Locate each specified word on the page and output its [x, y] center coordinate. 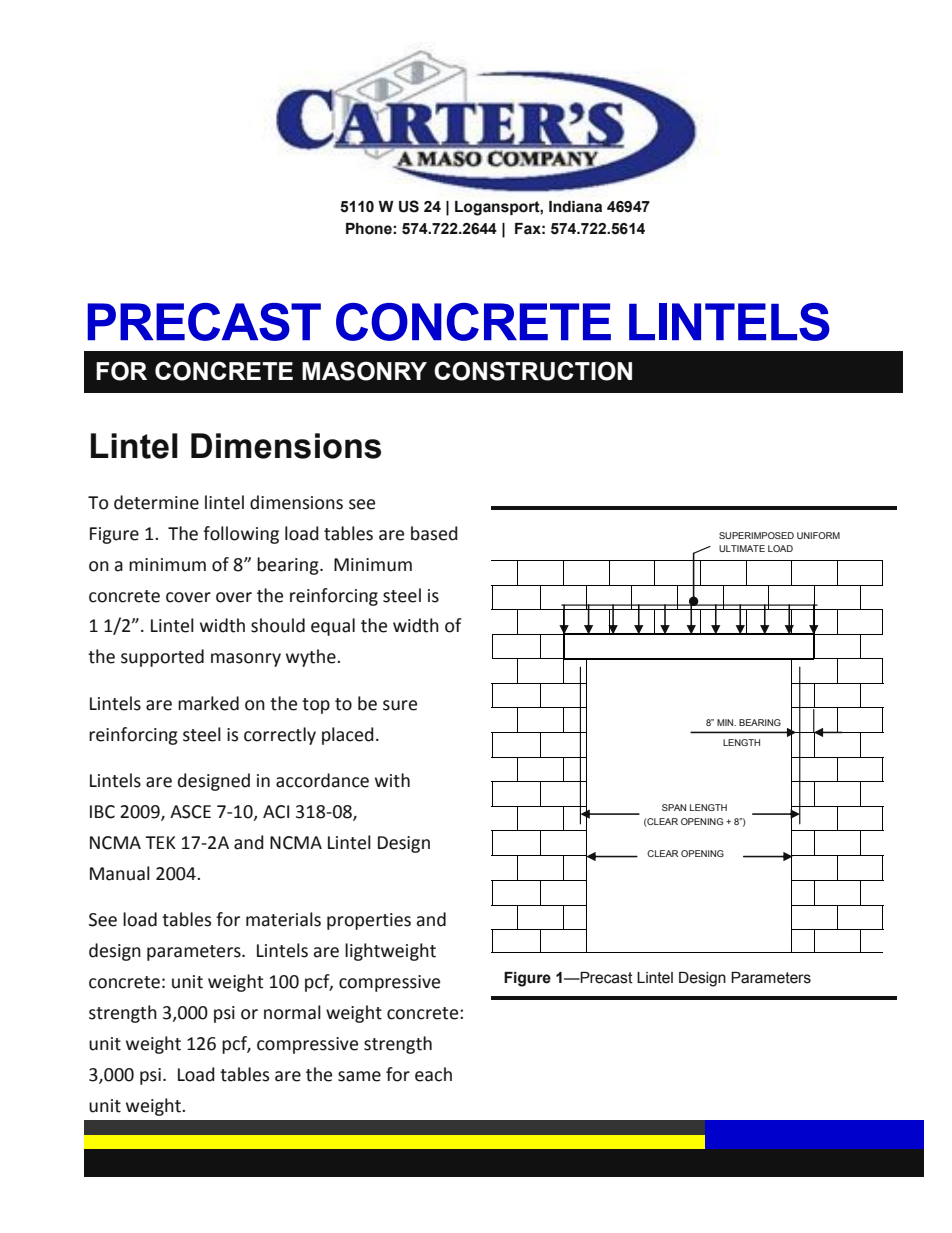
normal [292, 1012]
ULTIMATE [742, 548]
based [434, 533]
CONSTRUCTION [533, 371]
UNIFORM [818, 535]
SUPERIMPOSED [756, 535]
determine [156, 502]
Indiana [575, 207]
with [392, 780]
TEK [160, 842]
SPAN [674, 807]
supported [162, 658]
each [433, 1074]
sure [400, 705]
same [359, 1076]
